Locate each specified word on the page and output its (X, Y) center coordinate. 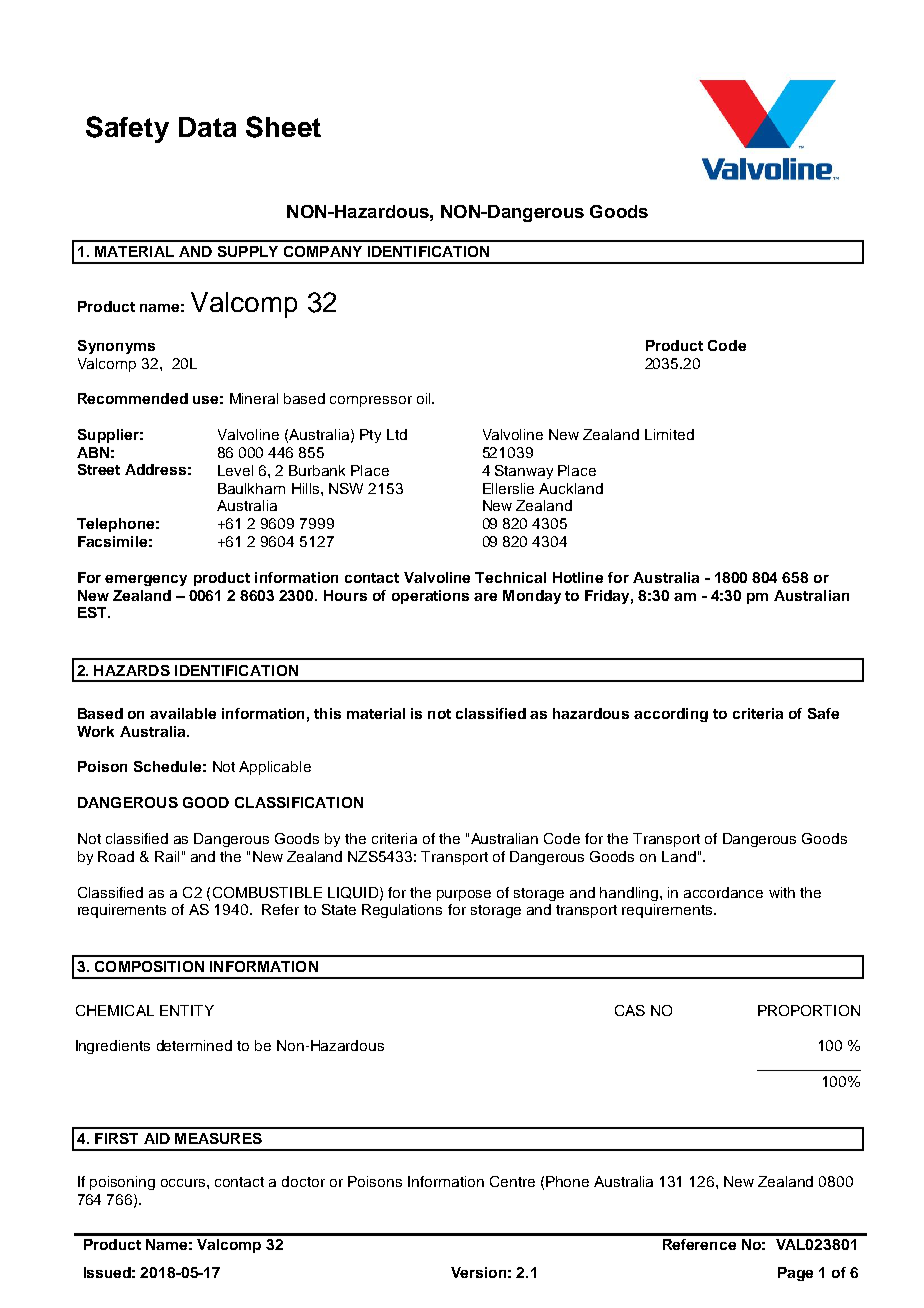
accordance (723, 892)
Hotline (578, 577)
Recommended (133, 398)
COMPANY (323, 251)
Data (207, 127)
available (183, 713)
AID (157, 1138)
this (327, 713)
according (671, 715)
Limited (669, 434)
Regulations (402, 911)
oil (425, 398)
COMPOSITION (149, 966)
